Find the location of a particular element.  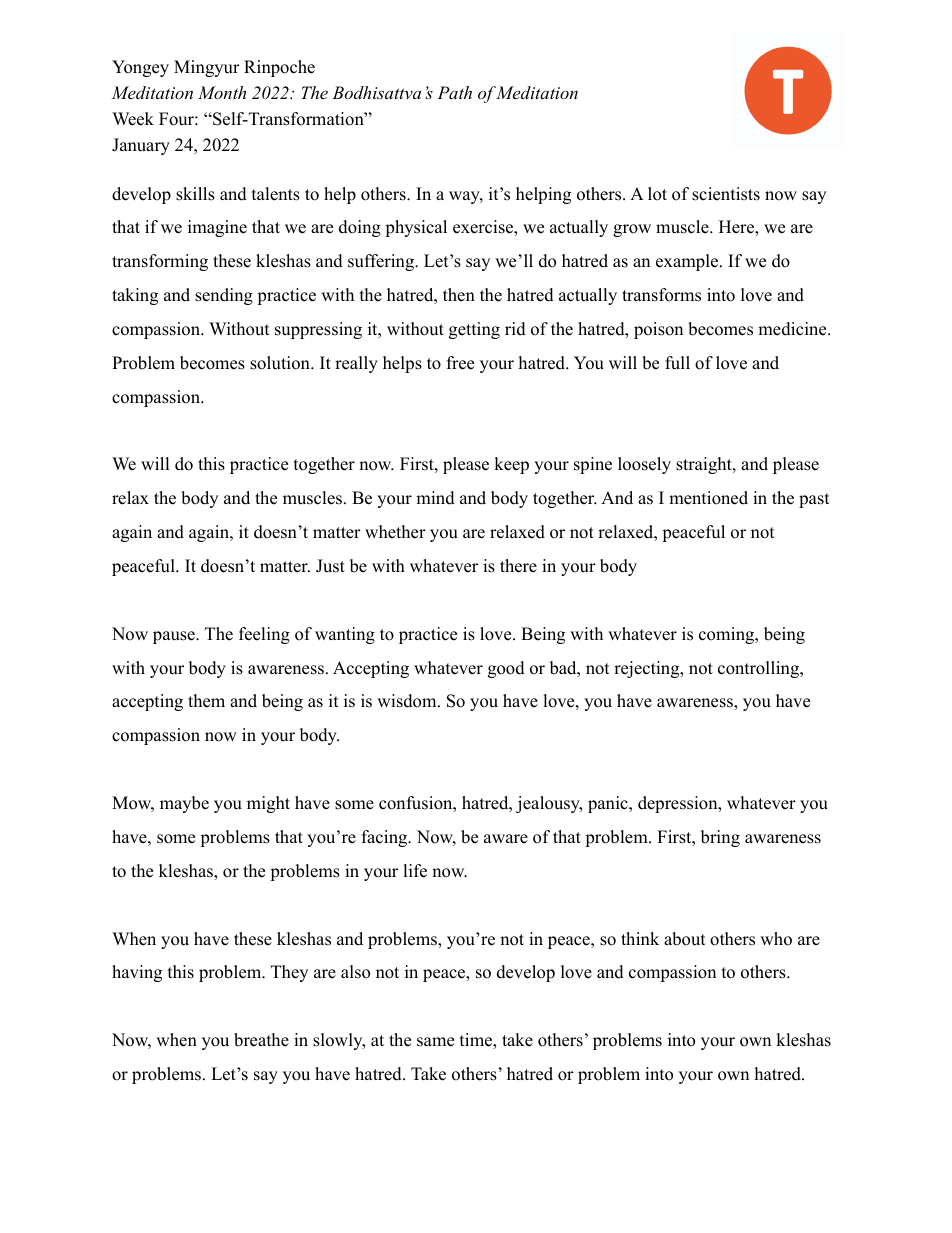

good is located at coordinates (506, 669).
